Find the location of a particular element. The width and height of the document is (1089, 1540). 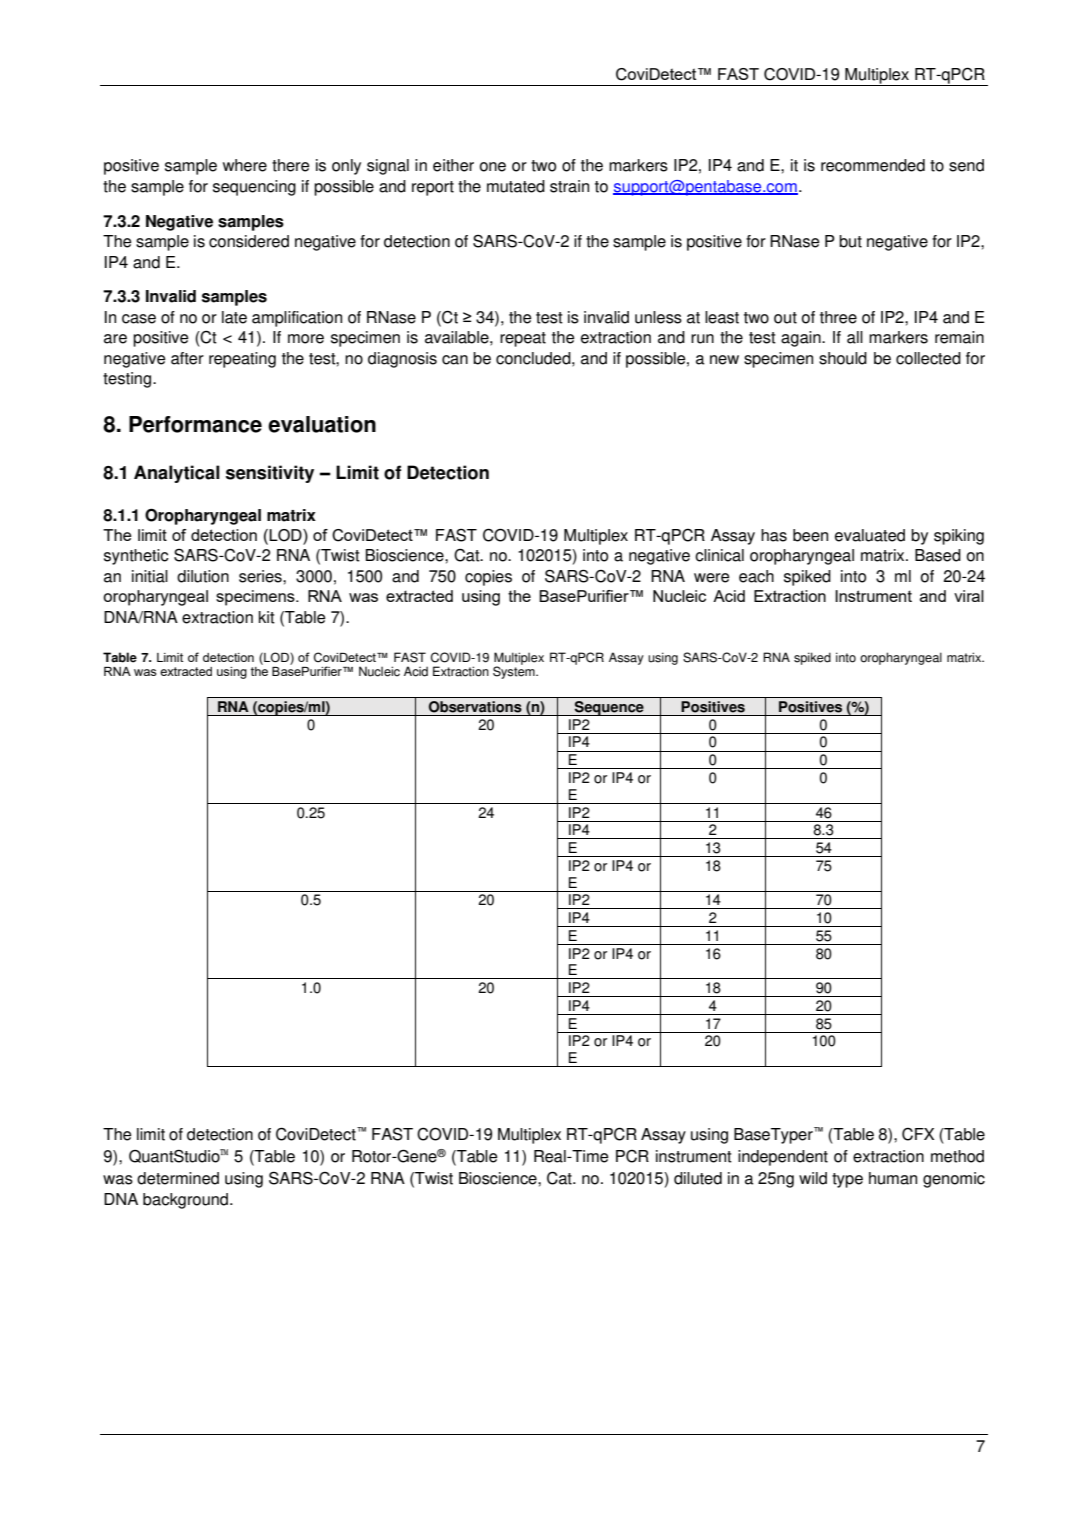

determined is located at coordinates (178, 1178).
